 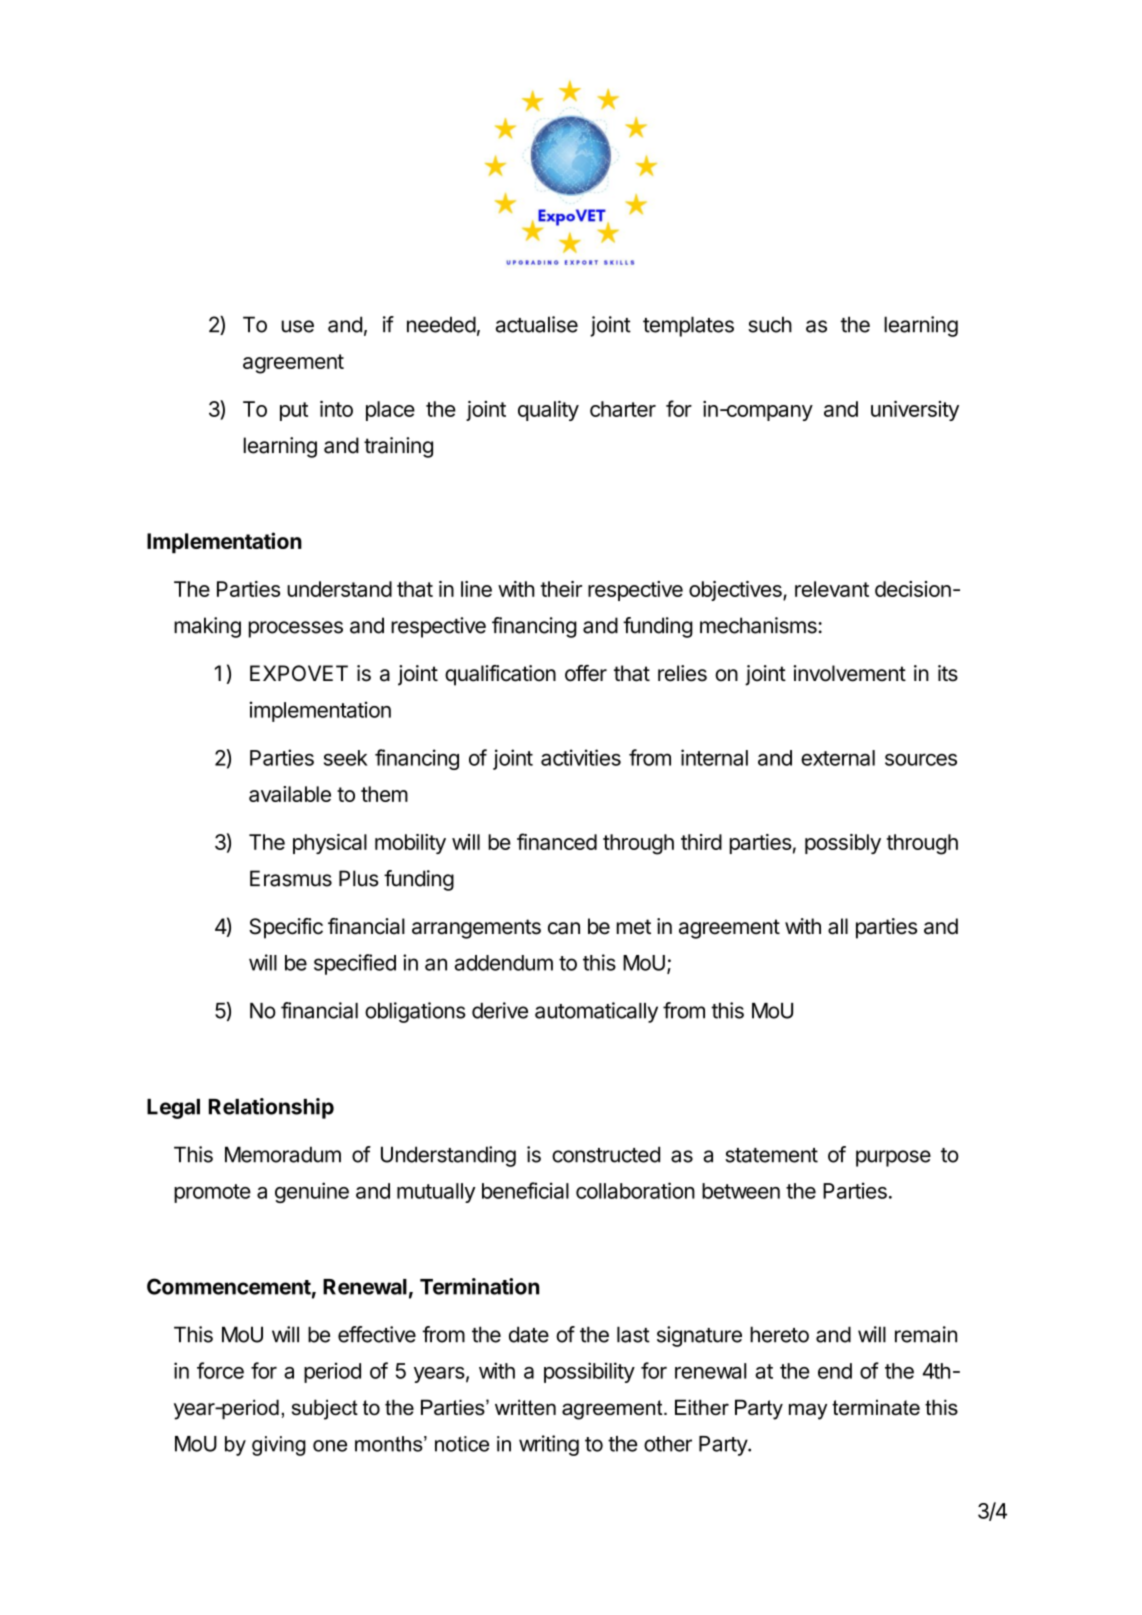 What do you see at coordinates (843, 844) in the screenshot?
I see `possibly` at bounding box center [843, 844].
